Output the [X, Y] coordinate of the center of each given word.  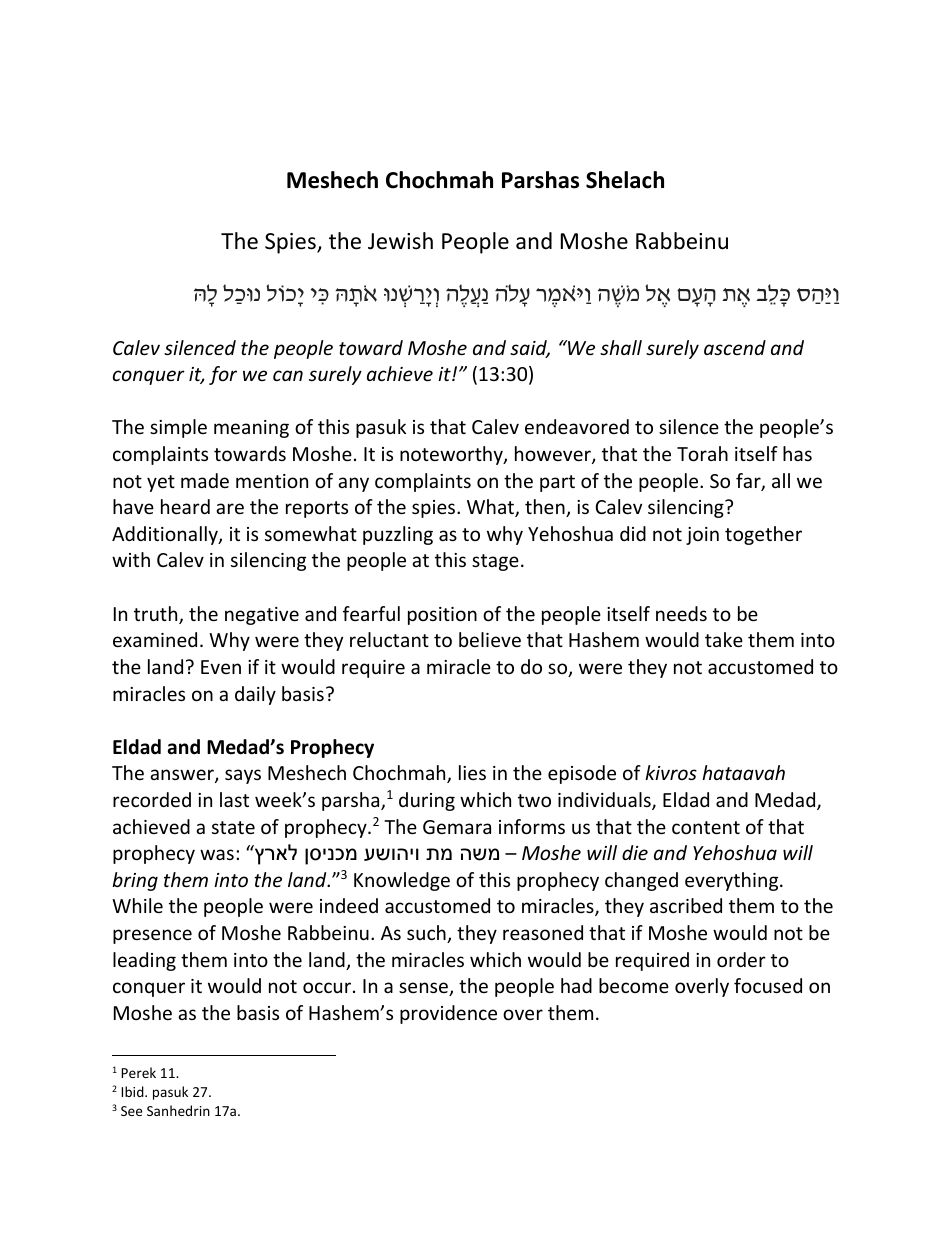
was [217, 854]
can [288, 375]
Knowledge [402, 881]
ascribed [686, 905]
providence [448, 1014]
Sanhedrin [178, 1110]
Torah [702, 453]
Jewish [400, 241]
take [724, 639]
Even [221, 667]
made [205, 480]
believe [490, 639]
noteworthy [452, 455]
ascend [735, 347]
